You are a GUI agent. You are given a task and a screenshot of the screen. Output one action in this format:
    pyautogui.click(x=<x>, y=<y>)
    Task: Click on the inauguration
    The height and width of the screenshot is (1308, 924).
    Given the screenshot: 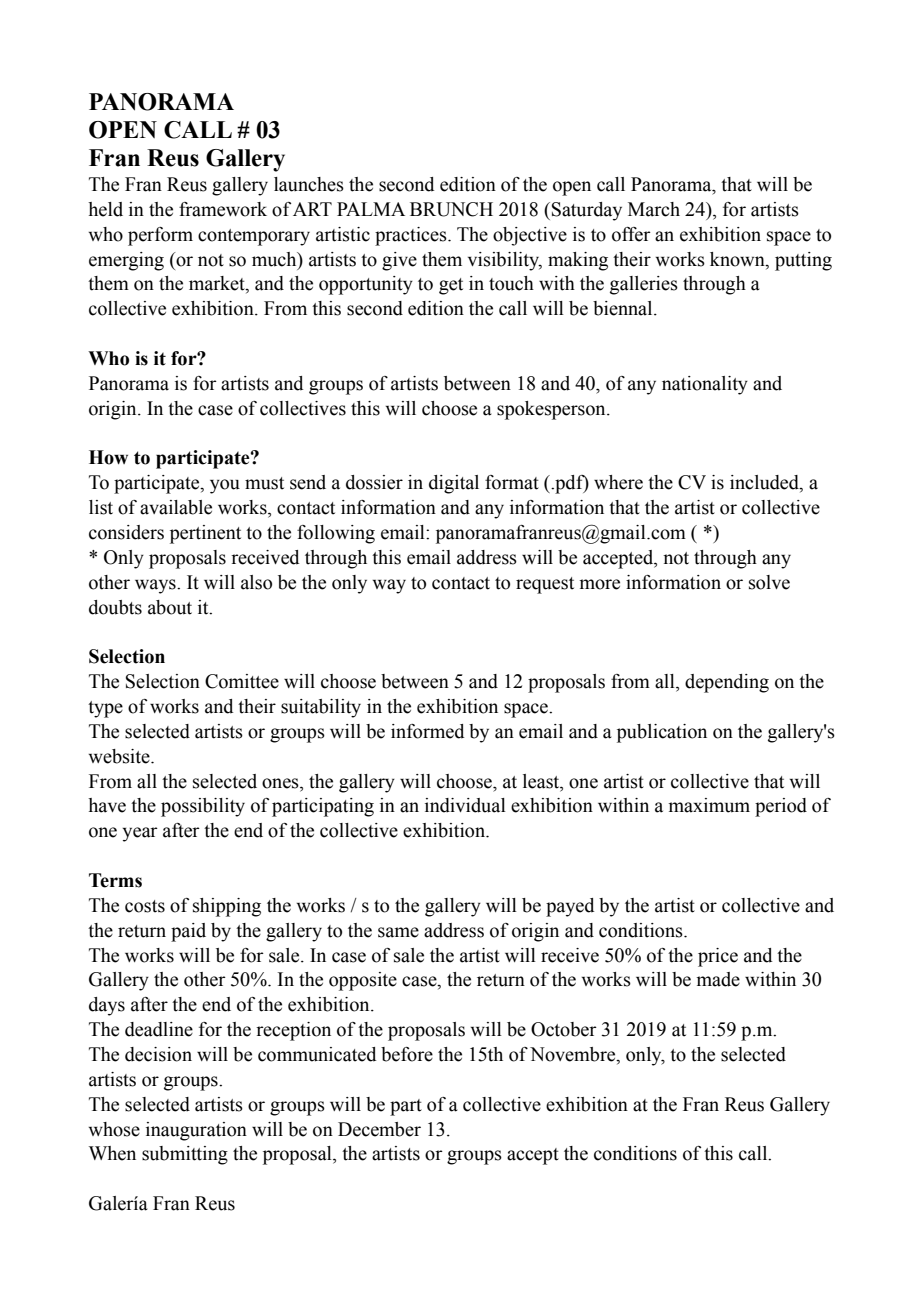 What is the action you would take?
    pyautogui.click(x=196, y=1131)
